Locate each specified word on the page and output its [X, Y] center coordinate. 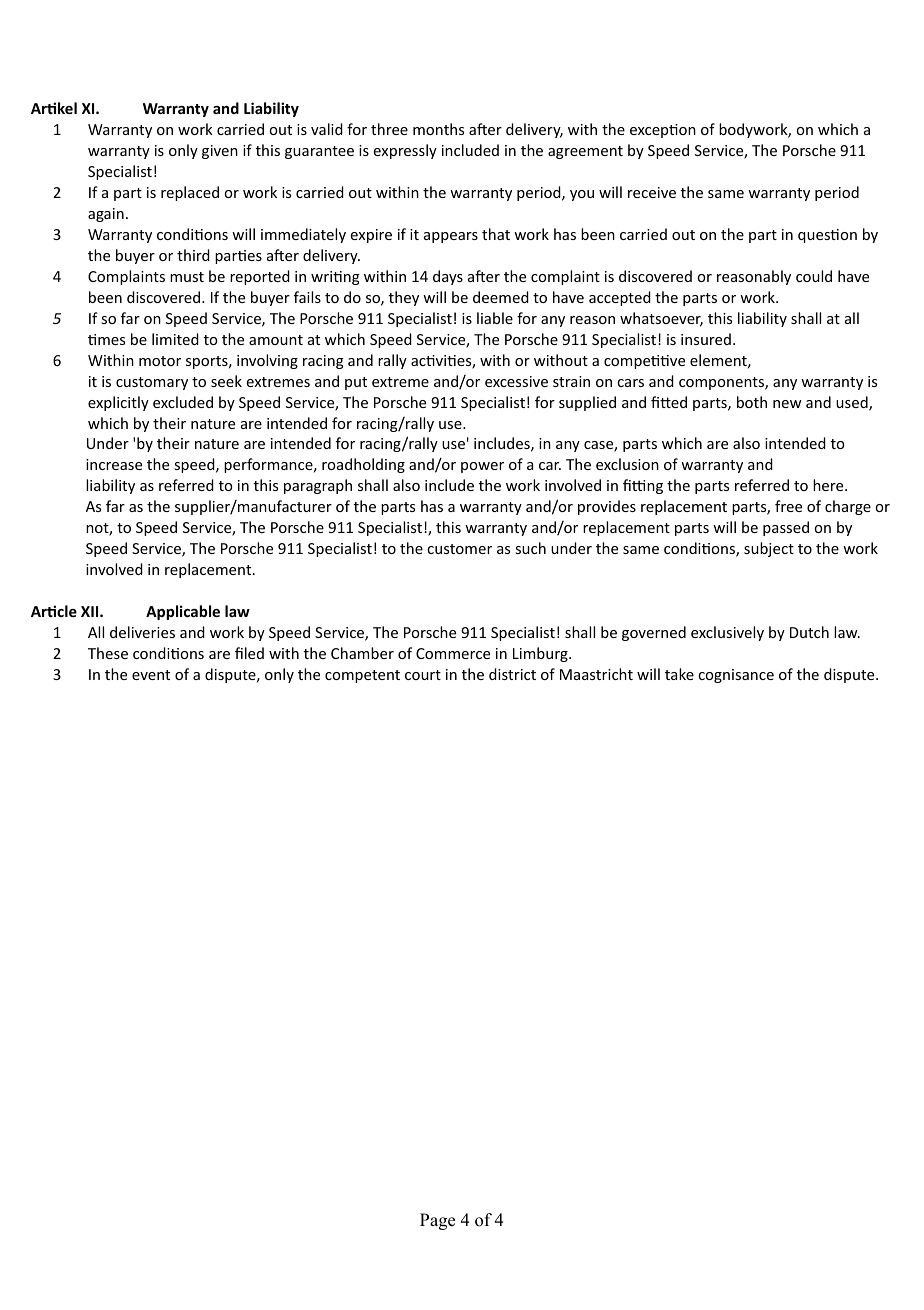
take [679, 674]
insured [706, 339]
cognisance [736, 676]
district [512, 674]
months [438, 129]
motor [160, 361]
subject [769, 549]
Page [437, 1221]
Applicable [183, 612]
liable [495, 318]
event [151, 675]
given [220, 152]
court [423, 675]
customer [459, 549]
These [108, 653]
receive [652, 192]
